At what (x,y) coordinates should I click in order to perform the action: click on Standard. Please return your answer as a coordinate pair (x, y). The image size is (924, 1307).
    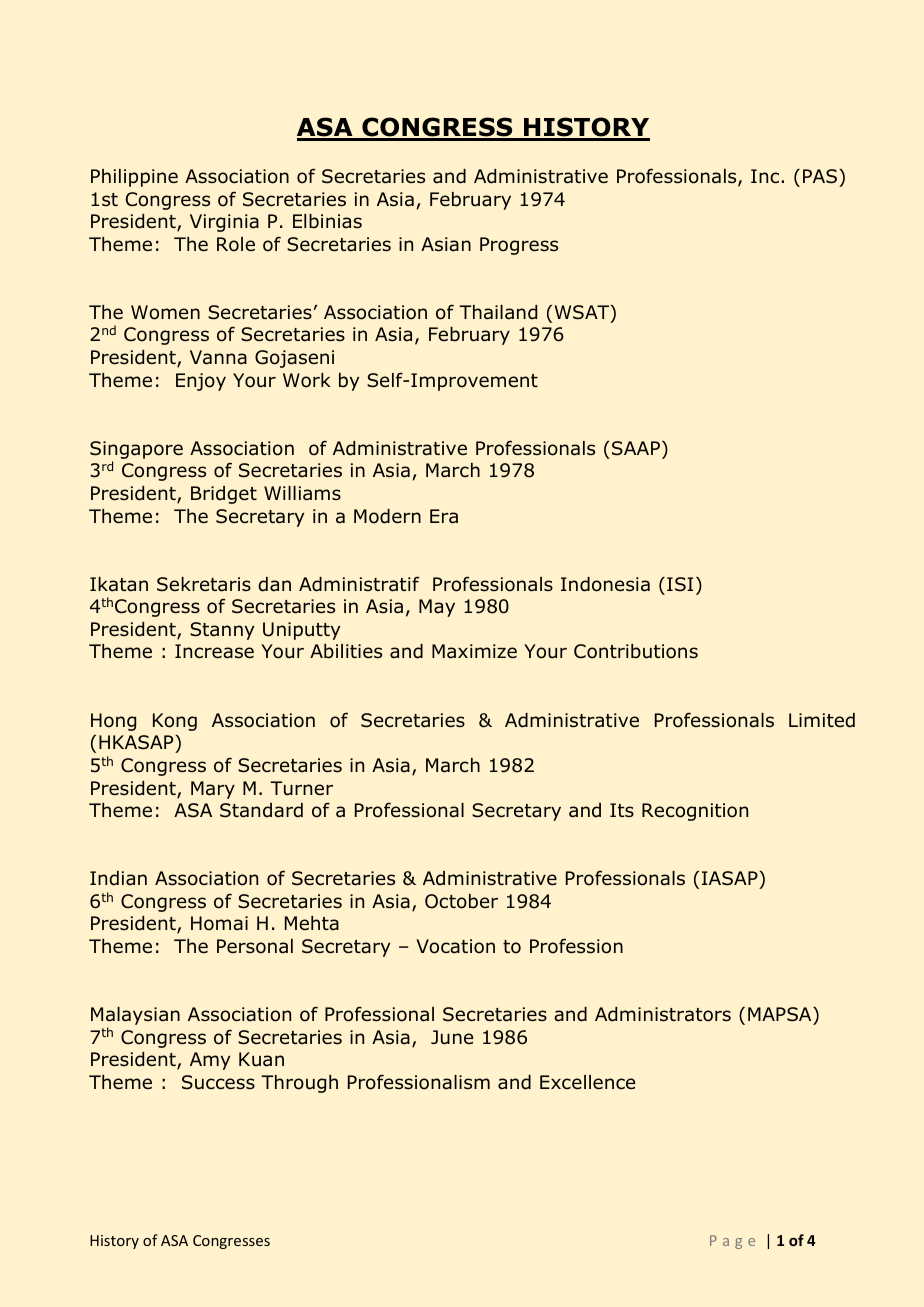
    Looking at the image, I should click on (261, 810).
